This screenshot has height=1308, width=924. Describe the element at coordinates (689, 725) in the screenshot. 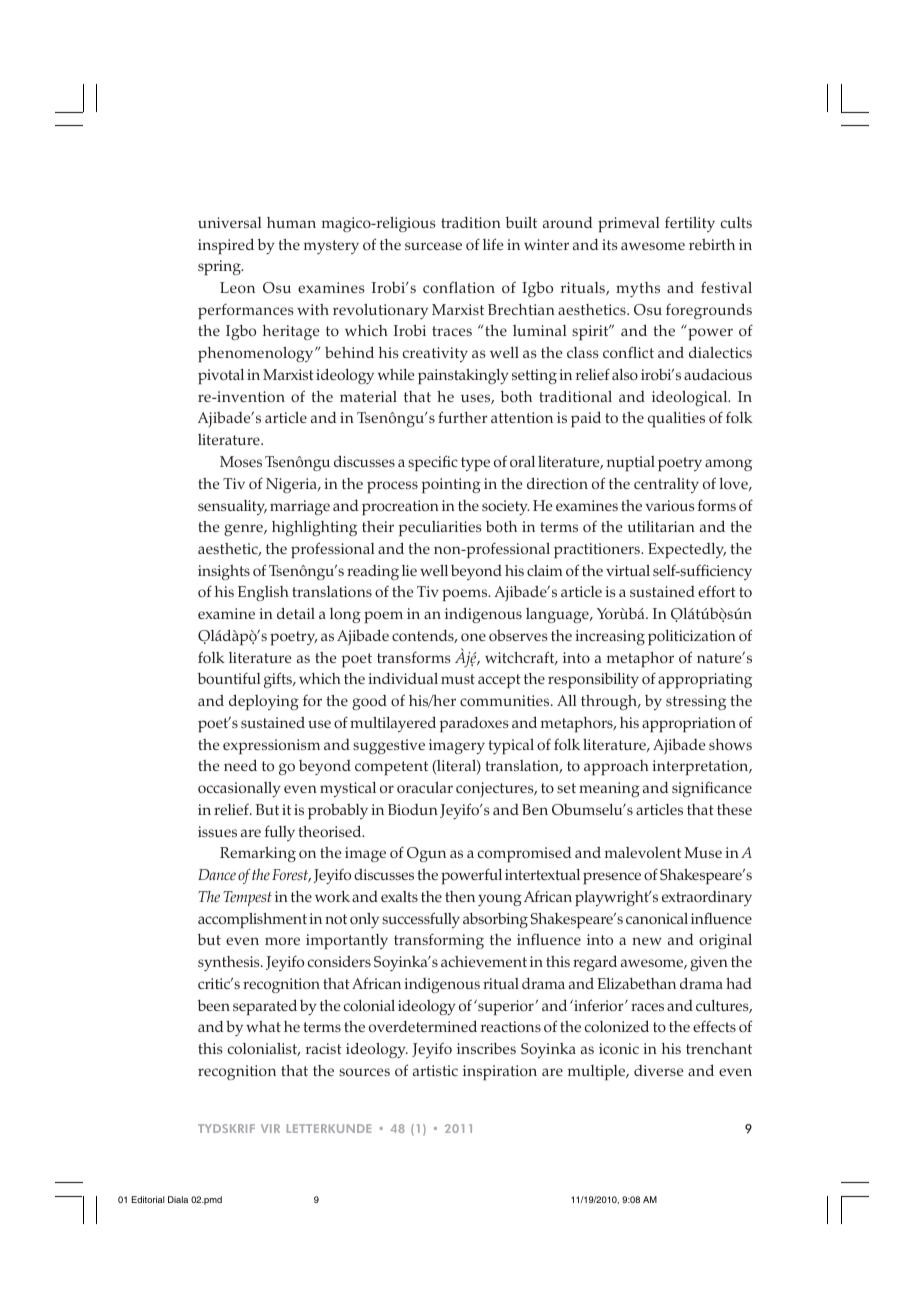

I see `appropriation` at that location.
